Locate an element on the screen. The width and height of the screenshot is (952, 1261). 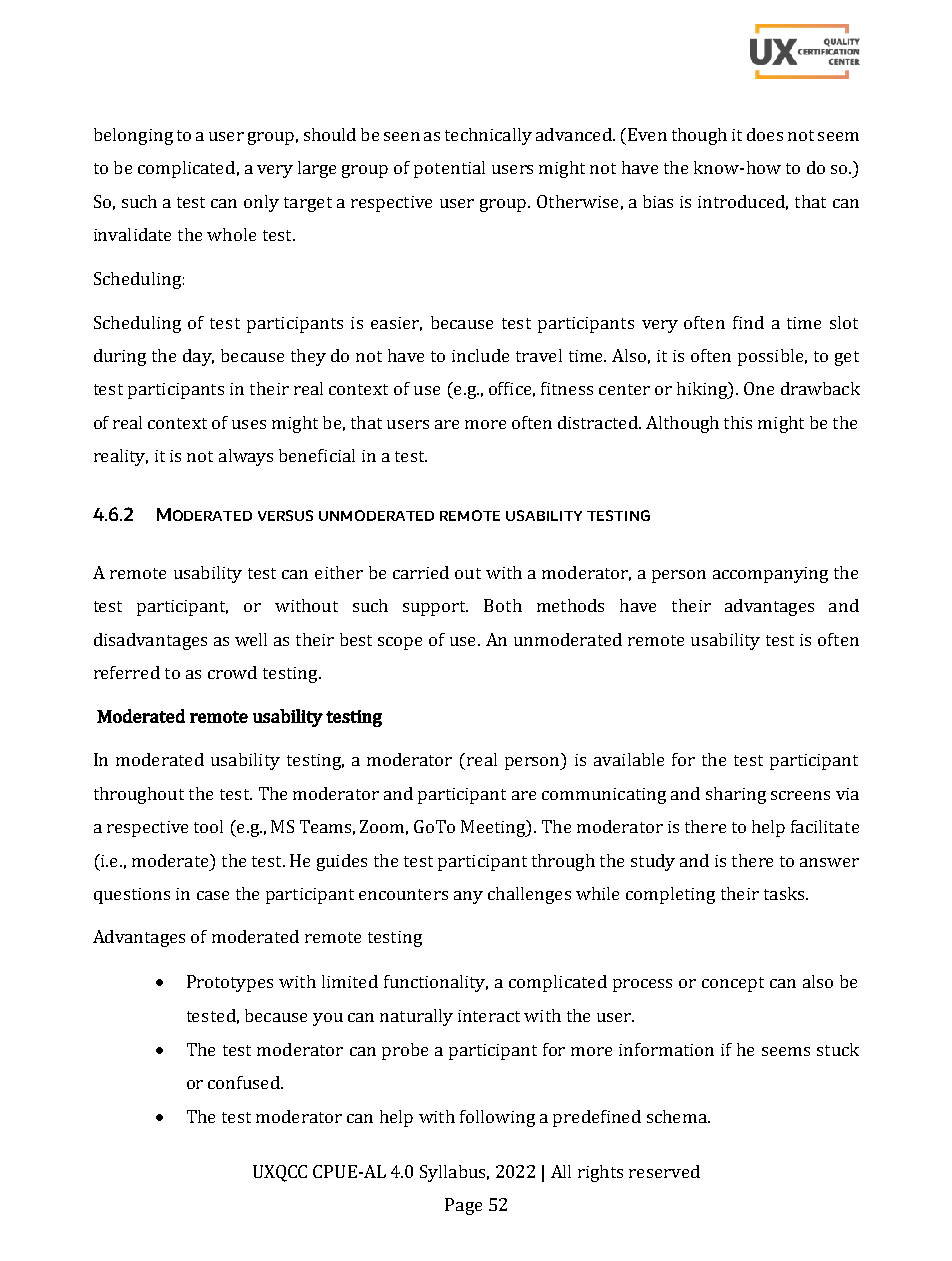
Page is located at coordinates (463, 1206).
